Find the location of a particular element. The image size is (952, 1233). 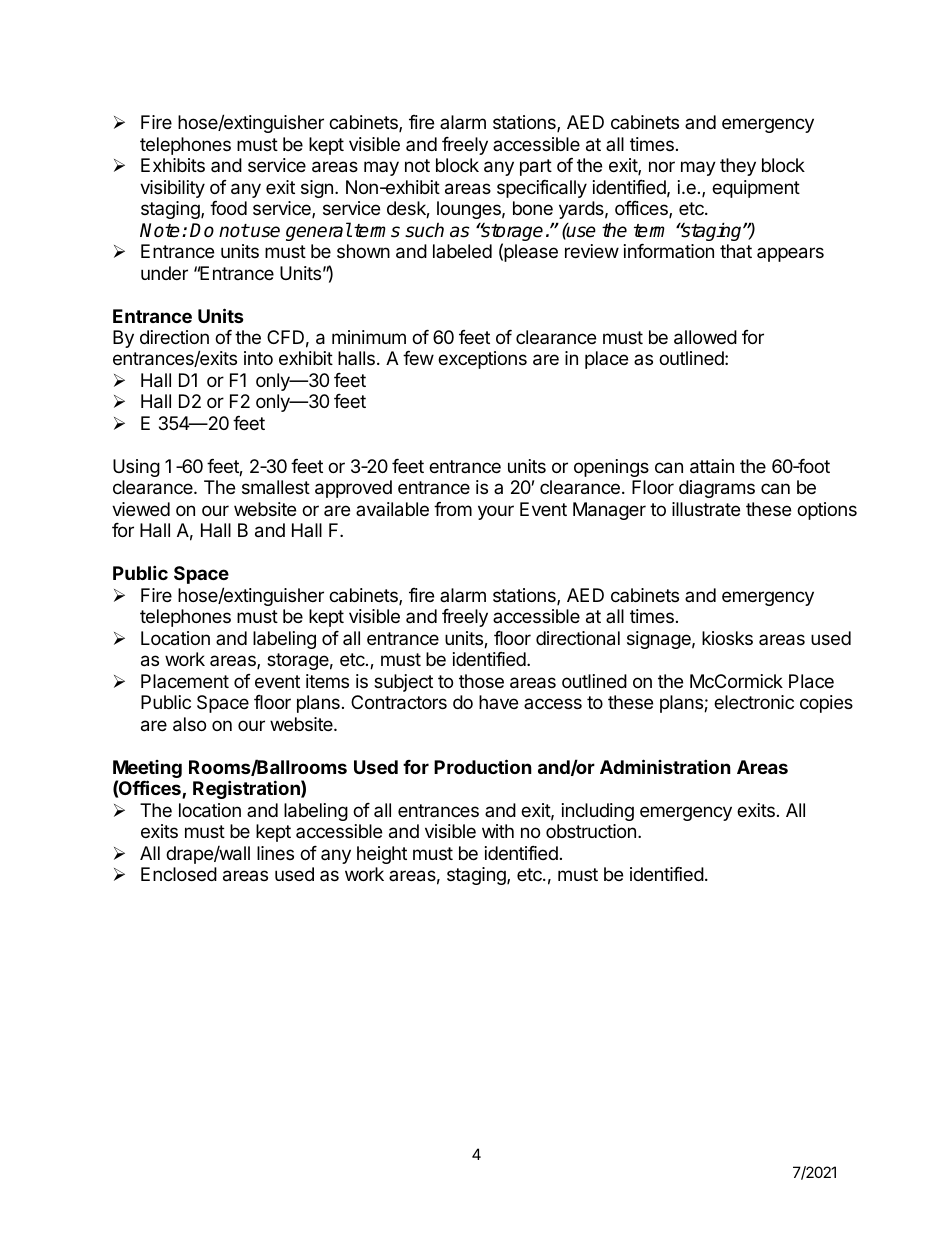

exceptions is located at coordinates (482, 360).
